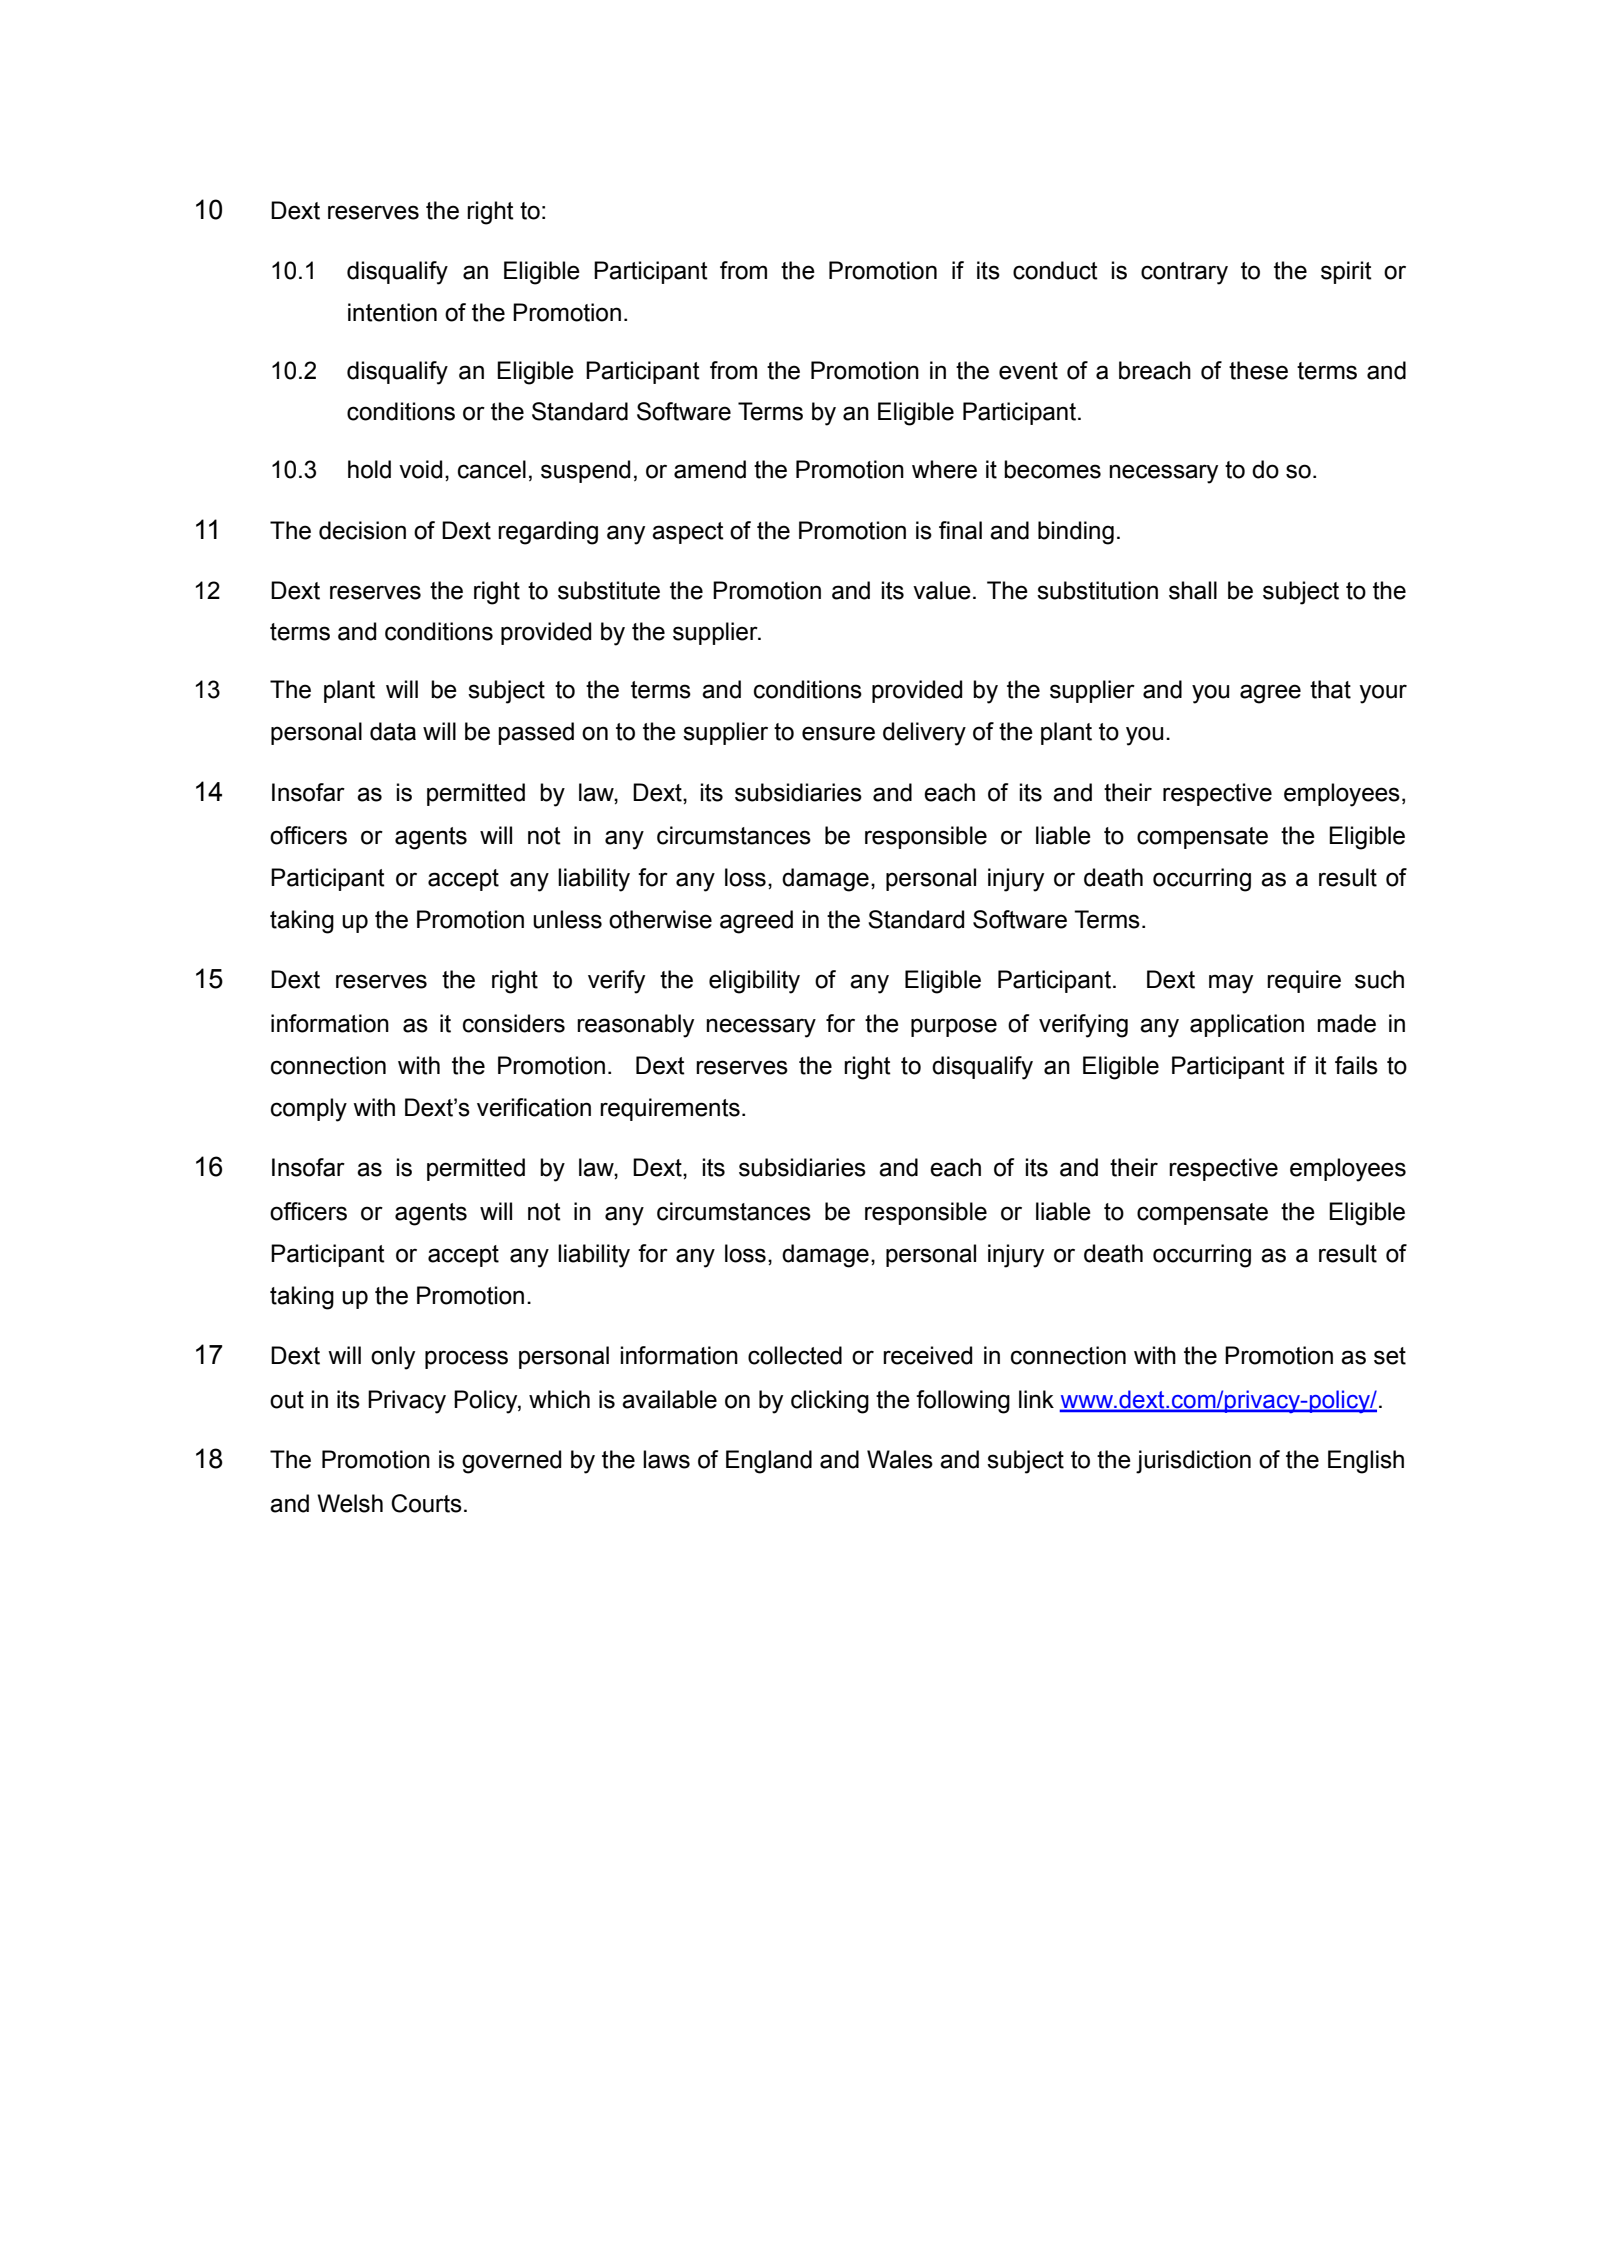 This screenshot has width=1603, height=2265. Describe the element at coordinates (426, 1503) in the screenshot. I see `Courts` at that location.
